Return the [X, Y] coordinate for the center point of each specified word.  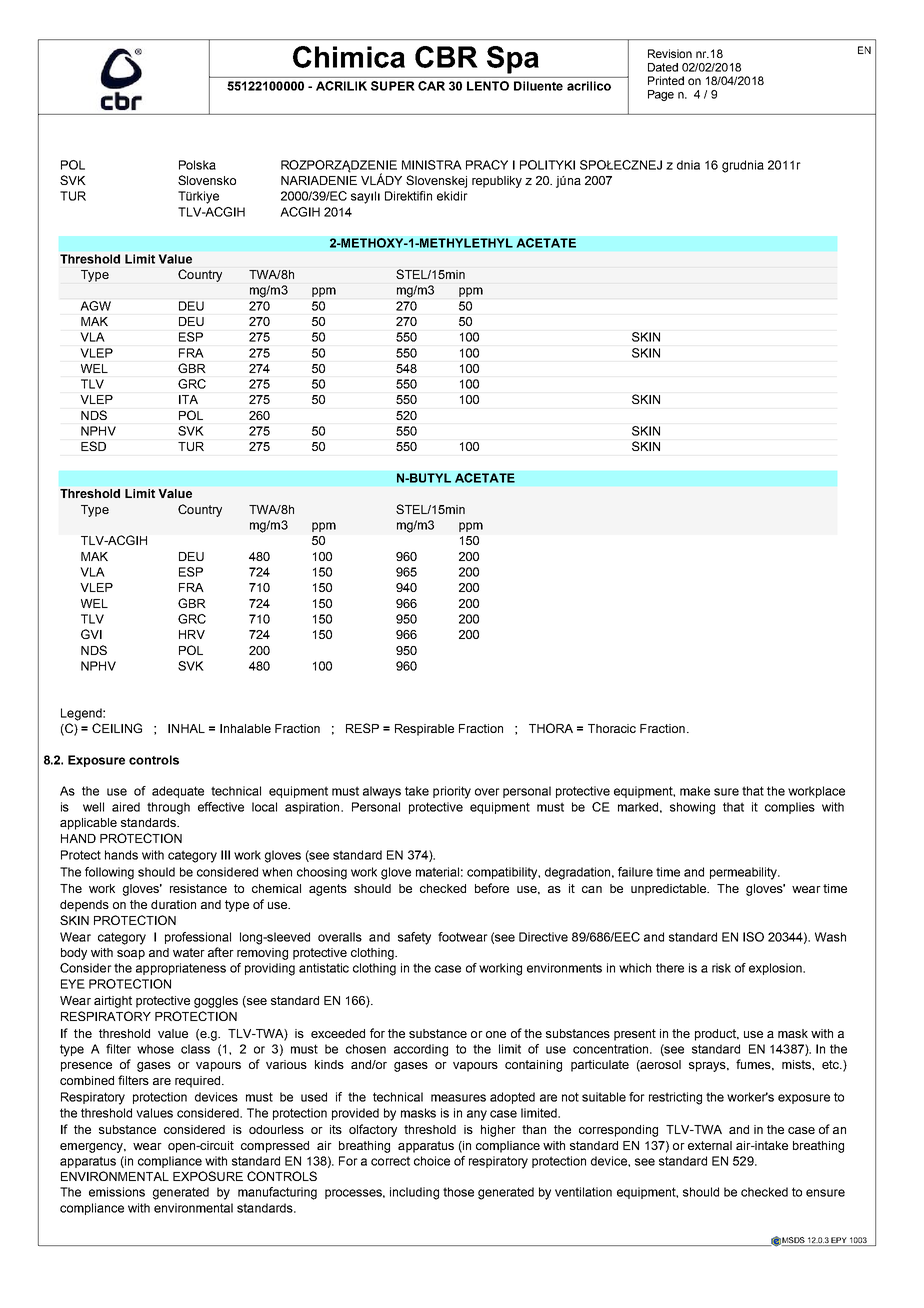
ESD [93, 446]
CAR [431, 86]
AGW [95, 306]
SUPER [392, 86]
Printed [666, 80]
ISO [753, 937]
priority [452, 792]
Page [661, 95]
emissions [117, 1192]
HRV [192, 634]
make [695, 791]
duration [173, 904]
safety [414, 938]
